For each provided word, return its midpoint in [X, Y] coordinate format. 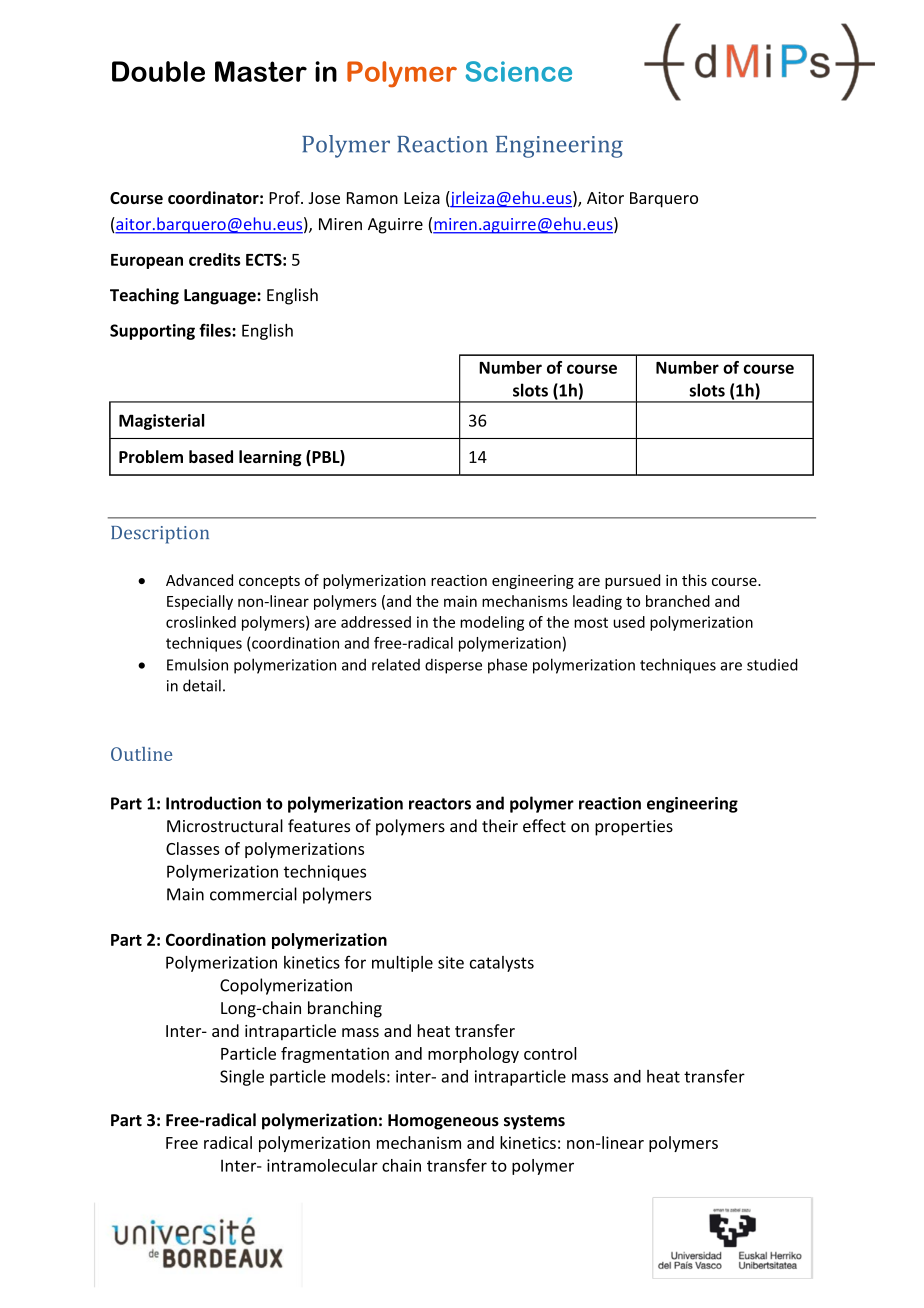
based [211, 456]
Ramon [372, 198]
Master [261, 71]
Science [519, 71]
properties [634, 828]
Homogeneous [443, 1122]
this [694, 580]
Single [242, 1077]
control [550, 1053]
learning [270, 458]
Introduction [213, 803]
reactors [440, 804]
